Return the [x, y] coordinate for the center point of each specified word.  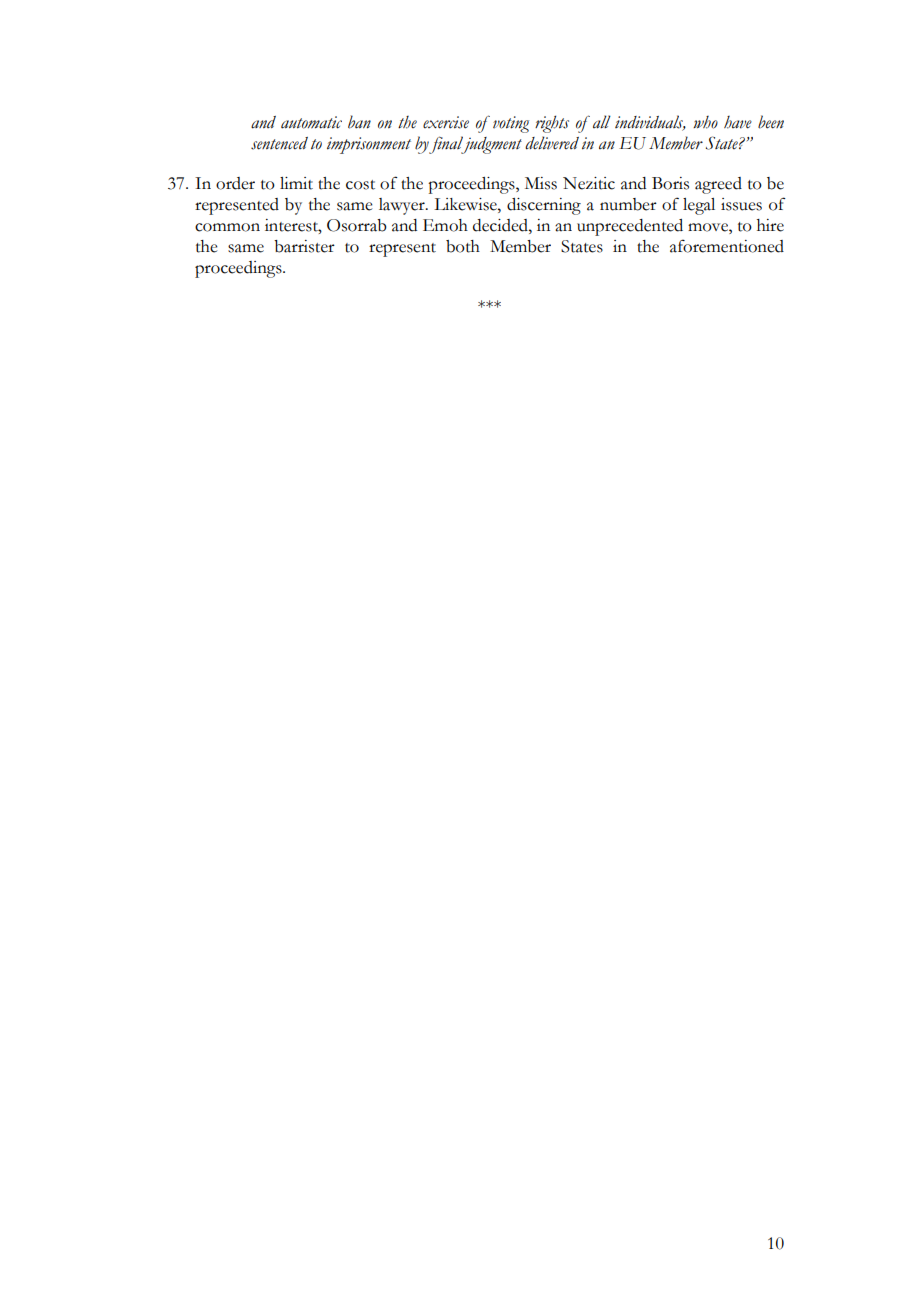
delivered [552, 143]
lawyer [403, 206]
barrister [304, 246]
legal [699, 206]
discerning [544, 206]
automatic [311, 122]
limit [296, 183]
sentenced [279, 143]
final [447, 145]
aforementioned [727, 246]
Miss [541, 183]
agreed [718, 185]
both [463, 246]
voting [511, 124]
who [705, 122]
